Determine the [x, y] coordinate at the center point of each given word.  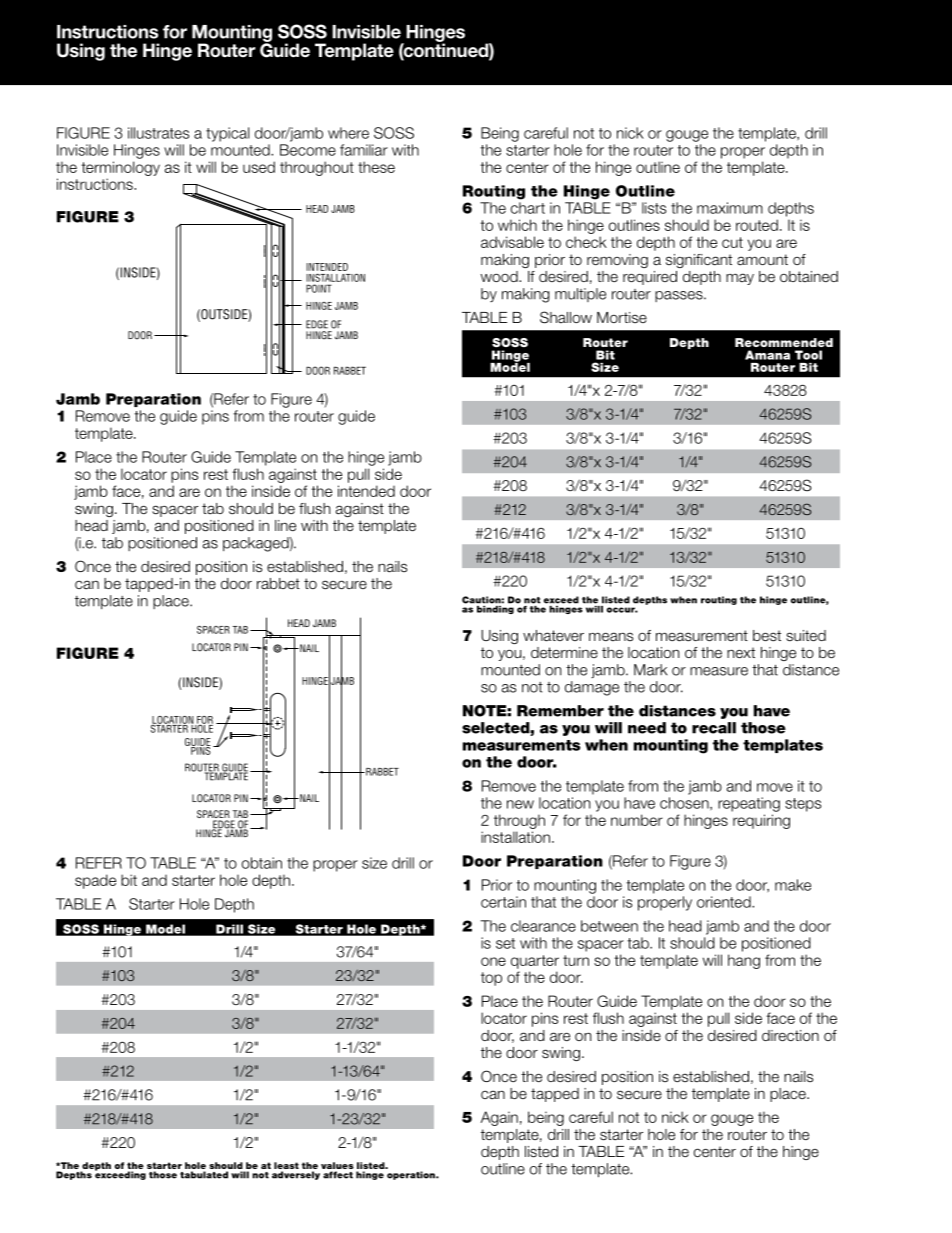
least [286, 1167]
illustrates [158, 133]
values [337, 1167]
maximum [730, 208]
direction [790, 1036]
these [376, 167]
